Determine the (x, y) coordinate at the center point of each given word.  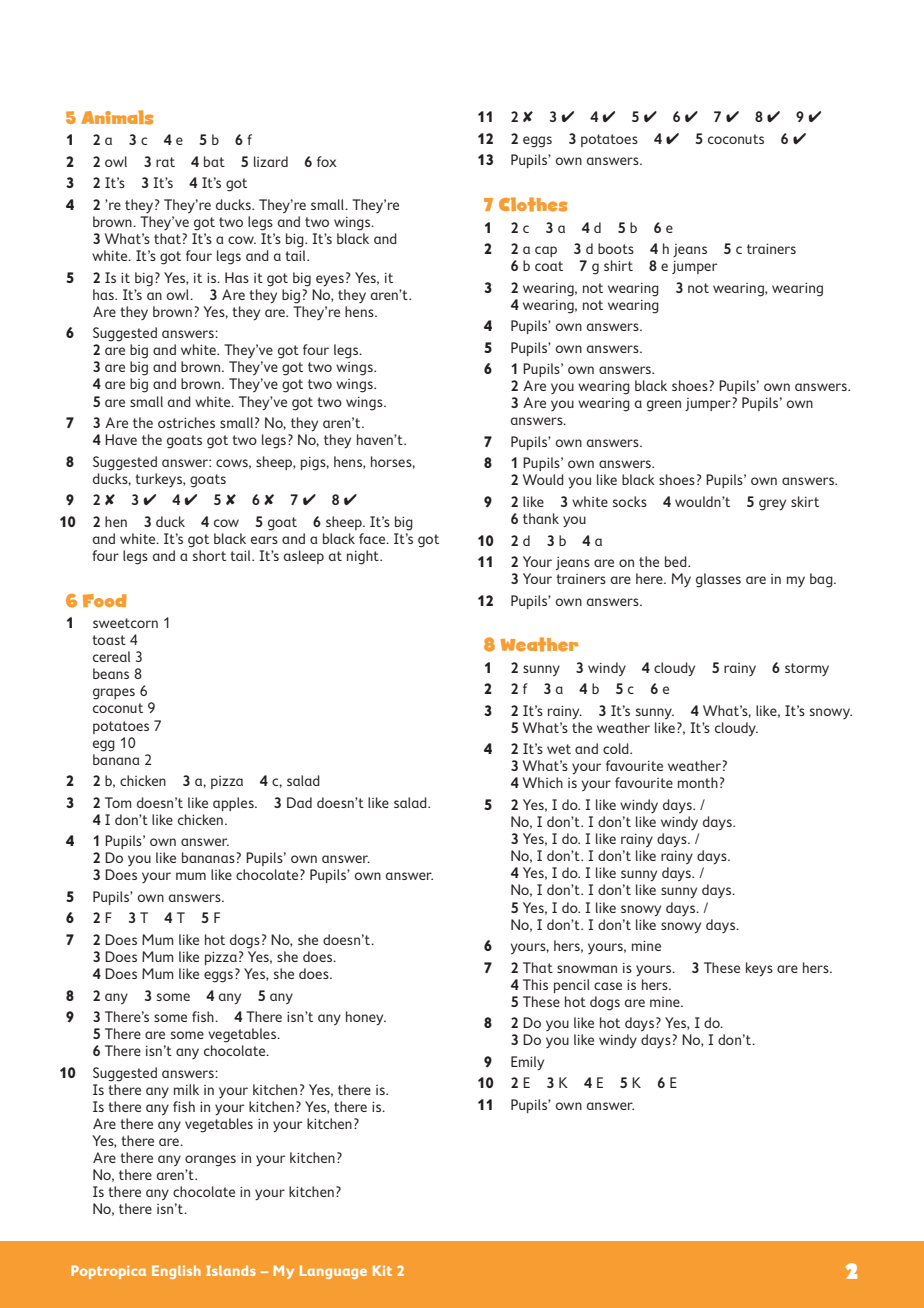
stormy (807, 669)
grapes (114, 694)
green (664, 406)
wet (559, 749)
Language (333, 1272)
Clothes (533, 204)
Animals (117, 117)
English (176, 1272)
